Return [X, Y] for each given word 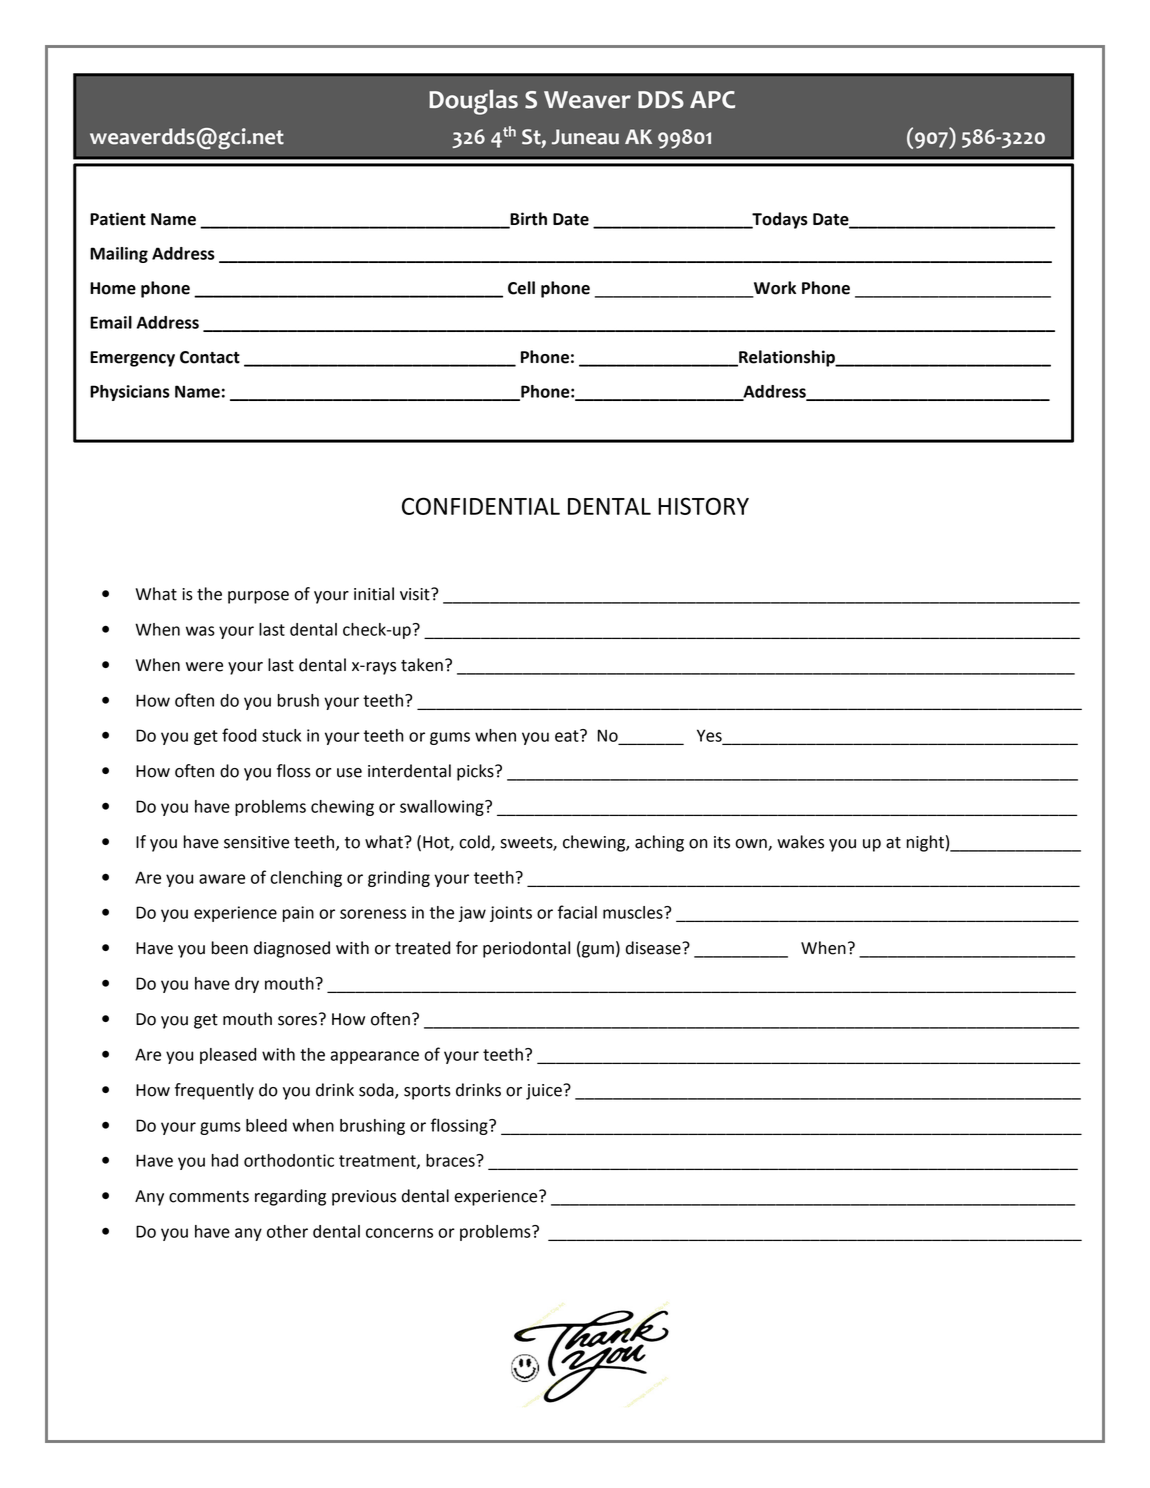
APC [712, 100]
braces [451, 1160]
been [230, 948]
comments [209, 1197]
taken [422, 665]
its [722, 842]
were [204, 667]
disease [654, 948]
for [467, 948]
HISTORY [703, 506]
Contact [210, 357]
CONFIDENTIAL [481, 506]
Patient [118, 219]
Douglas [473, 102]
